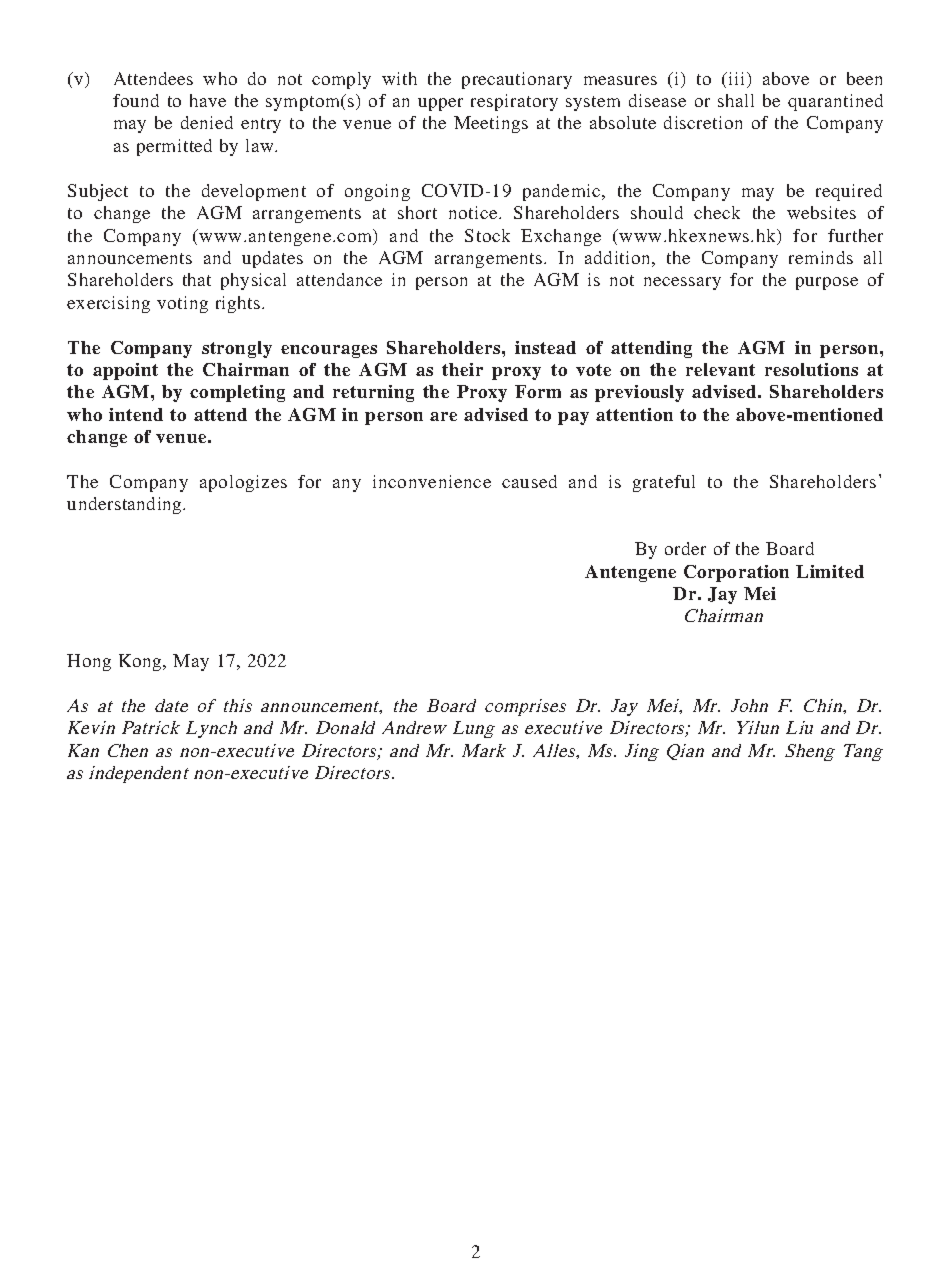  What do you see at coordinates (514, 102) in the screenshot?
I see `respiratory` at bounding box center [514, 102].
